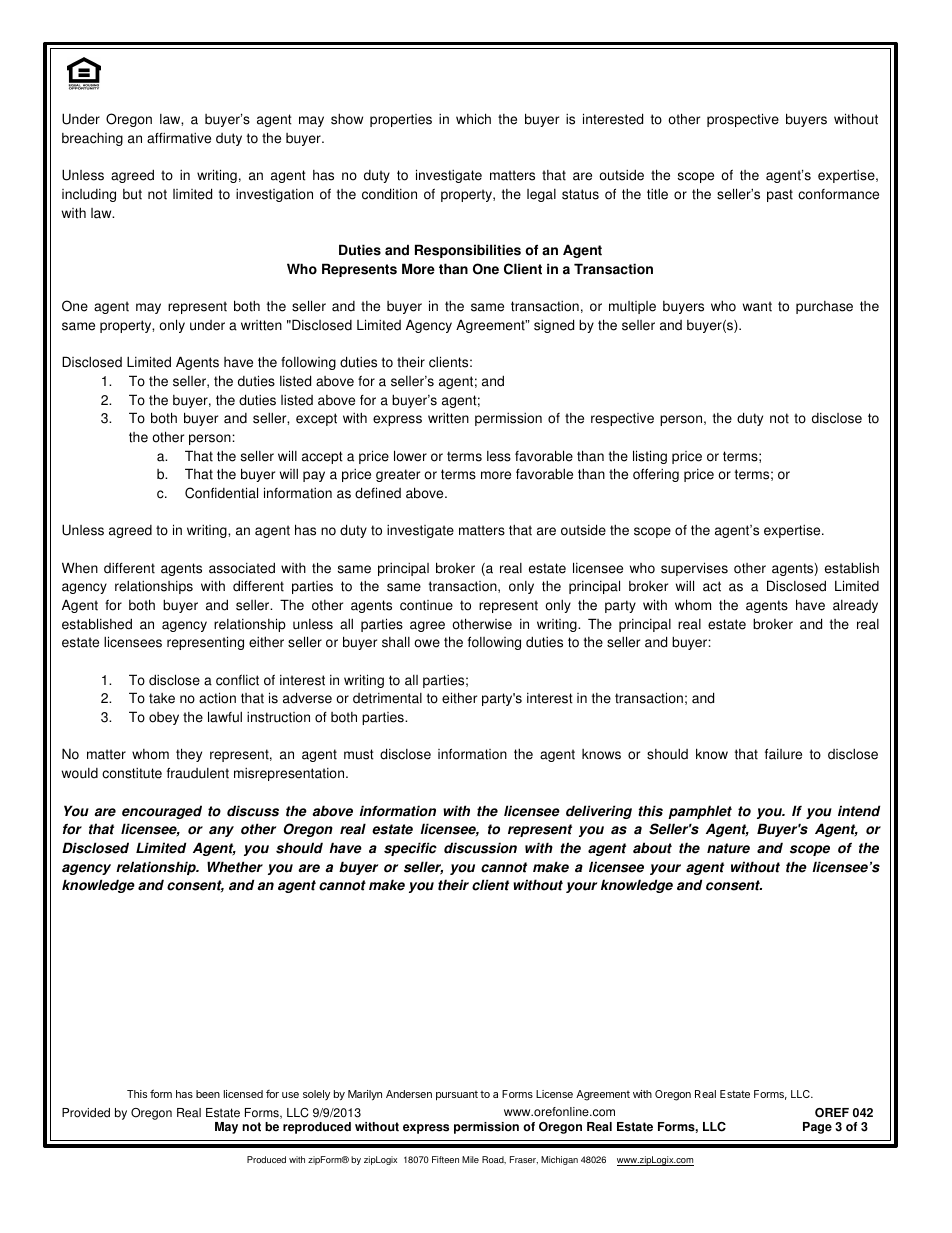  Describe the element at coordinates (387, 698) in the document. I see `detrimental` at that location.
